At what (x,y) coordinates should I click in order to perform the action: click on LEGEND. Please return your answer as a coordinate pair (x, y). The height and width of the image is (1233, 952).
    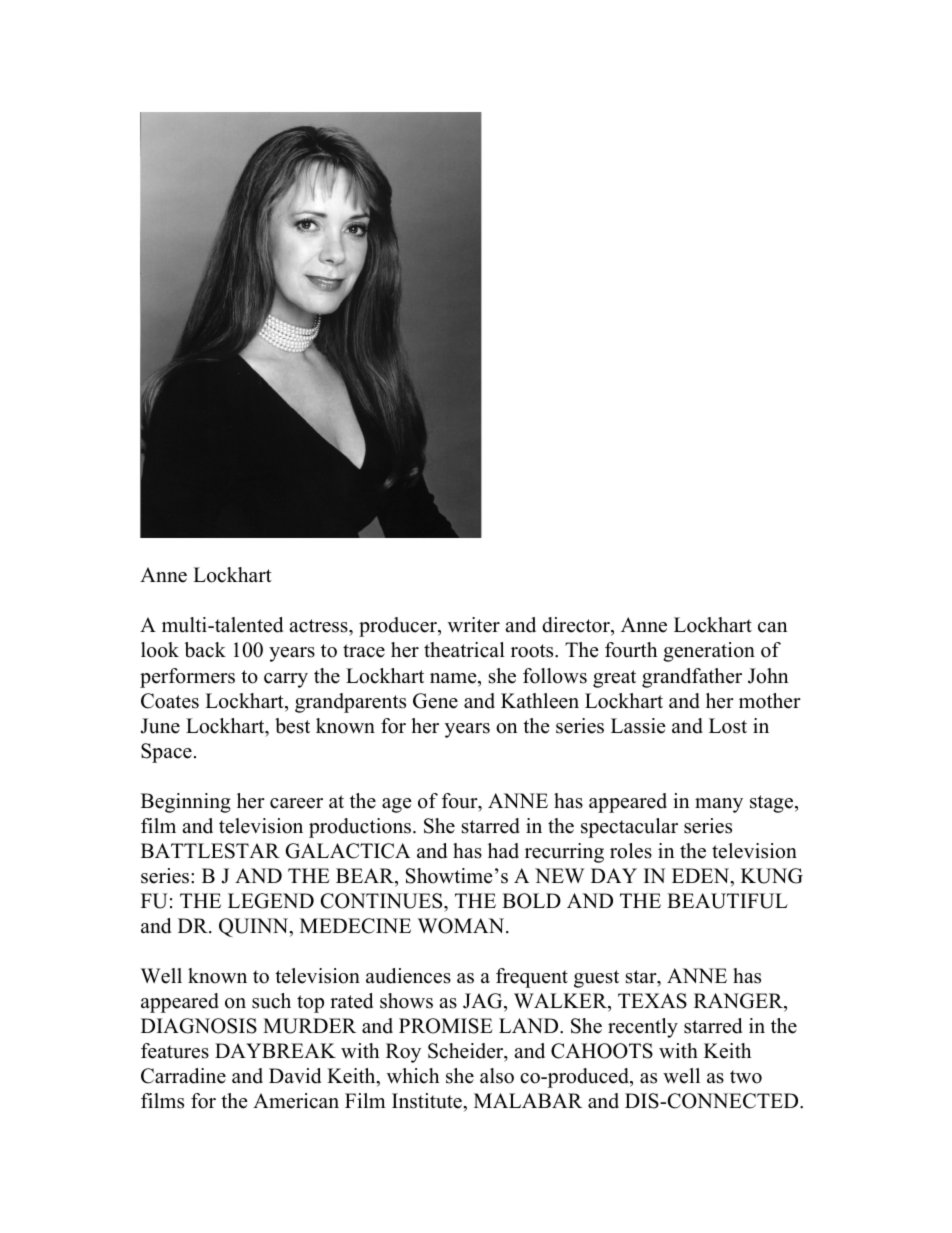
    Looking at the image, I should click on (271, 901).
